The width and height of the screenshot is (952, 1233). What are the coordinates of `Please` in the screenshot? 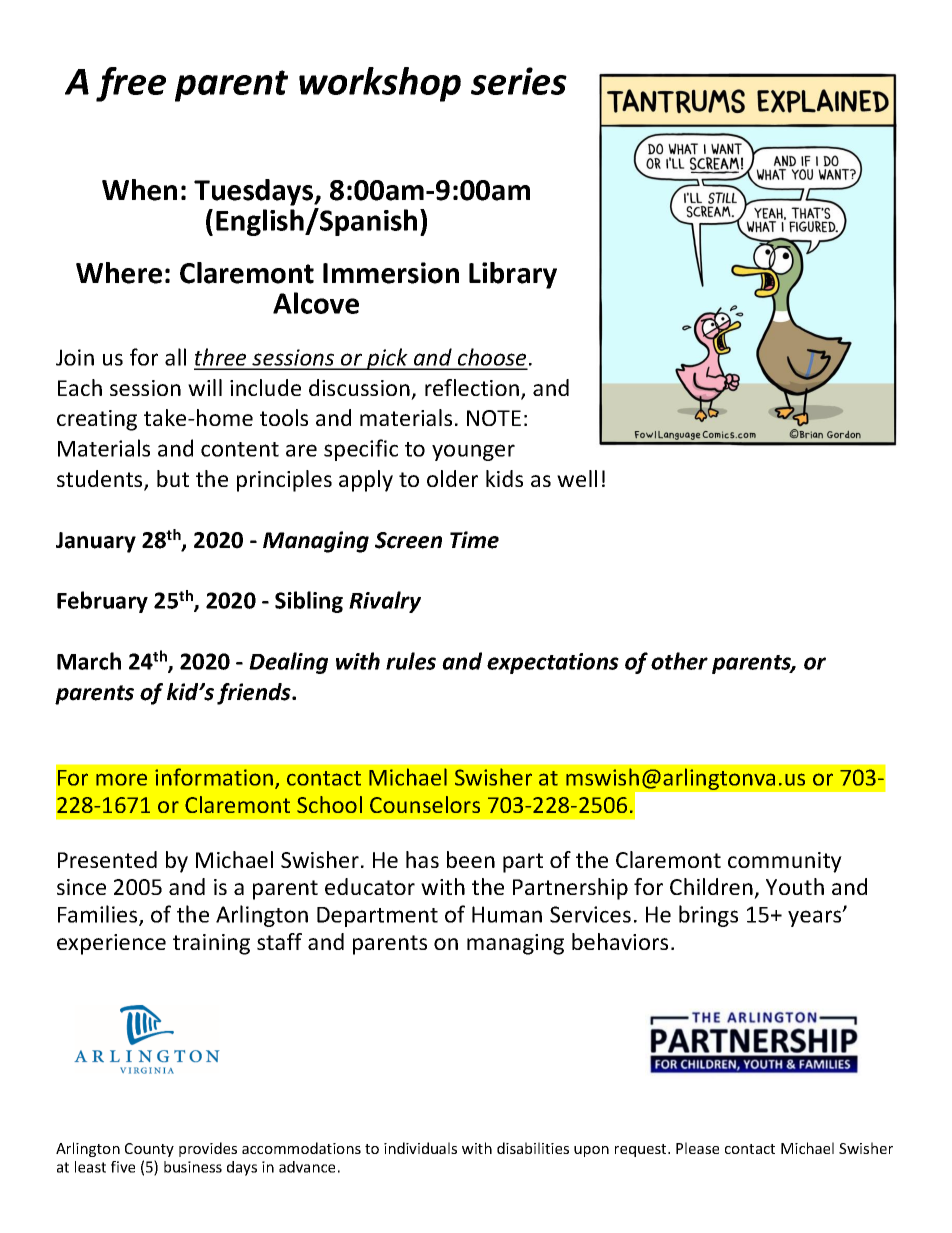 It's located at (697, 1148).
